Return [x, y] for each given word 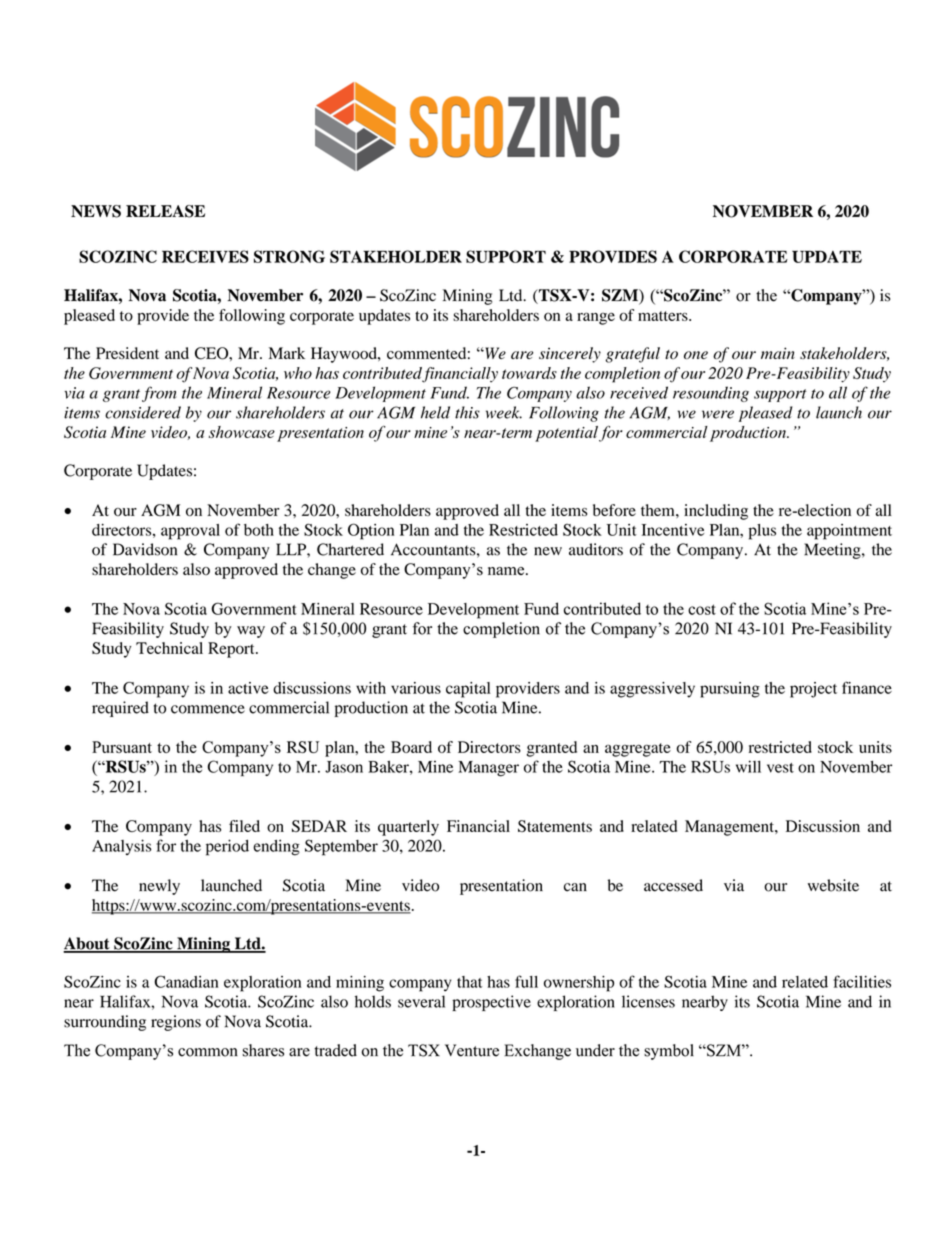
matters [664, 316]
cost [702, 609]
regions [176, 1023]
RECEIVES [205, 256]
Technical [169, 648]
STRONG [289, 256]
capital [468, 690]
